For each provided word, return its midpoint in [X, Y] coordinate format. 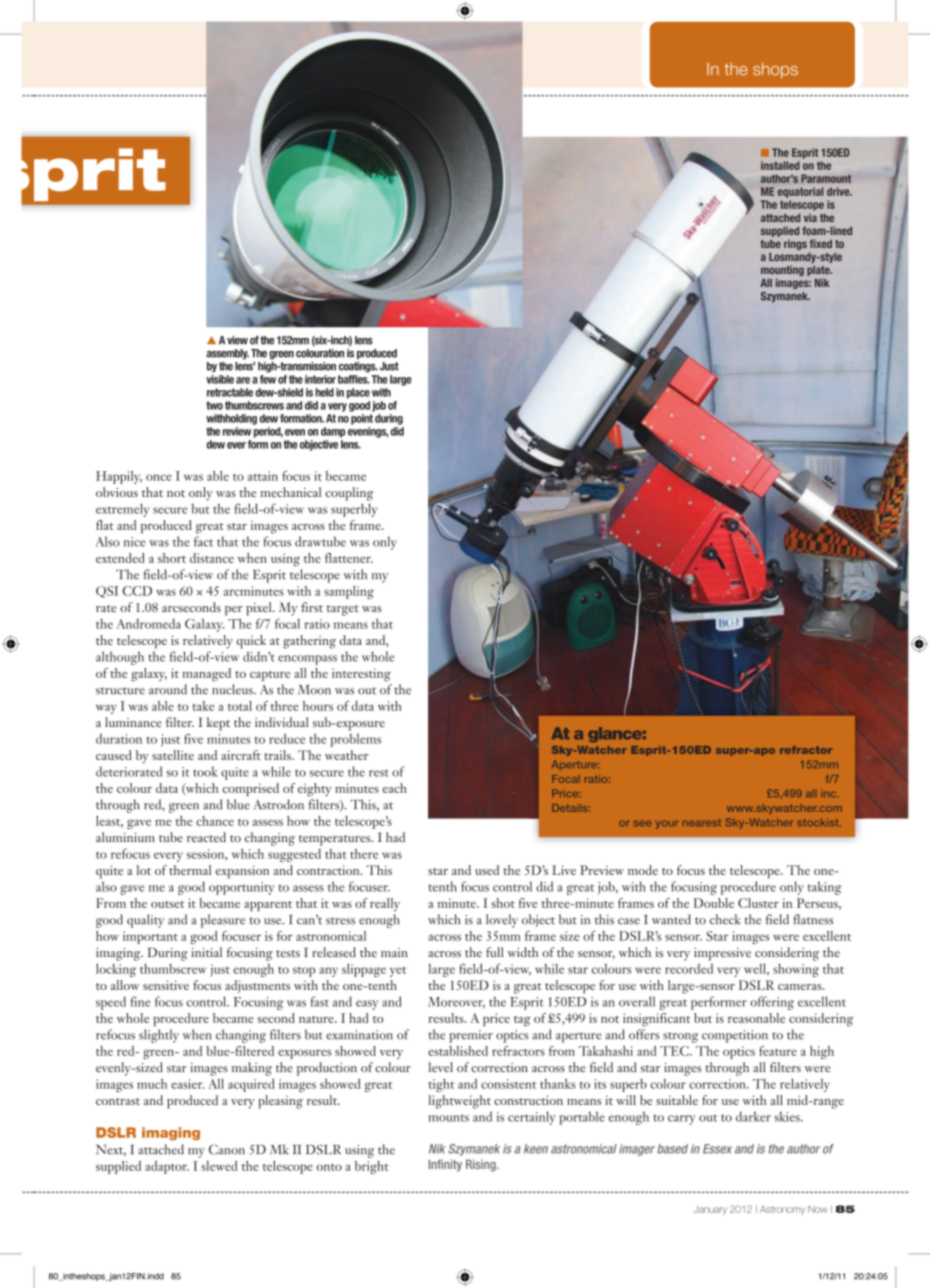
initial [206, 952]
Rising [482, 1165]
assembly [227, 354]
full [495, 952]
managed [206, 675]
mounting [782, 272]
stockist [819, 822]
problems [355, 740]
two [214, 405]
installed [780, 165]
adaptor [167, 1167]
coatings [358, 367]
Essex [717, 1149]
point [362, 419]
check [725, 919]
